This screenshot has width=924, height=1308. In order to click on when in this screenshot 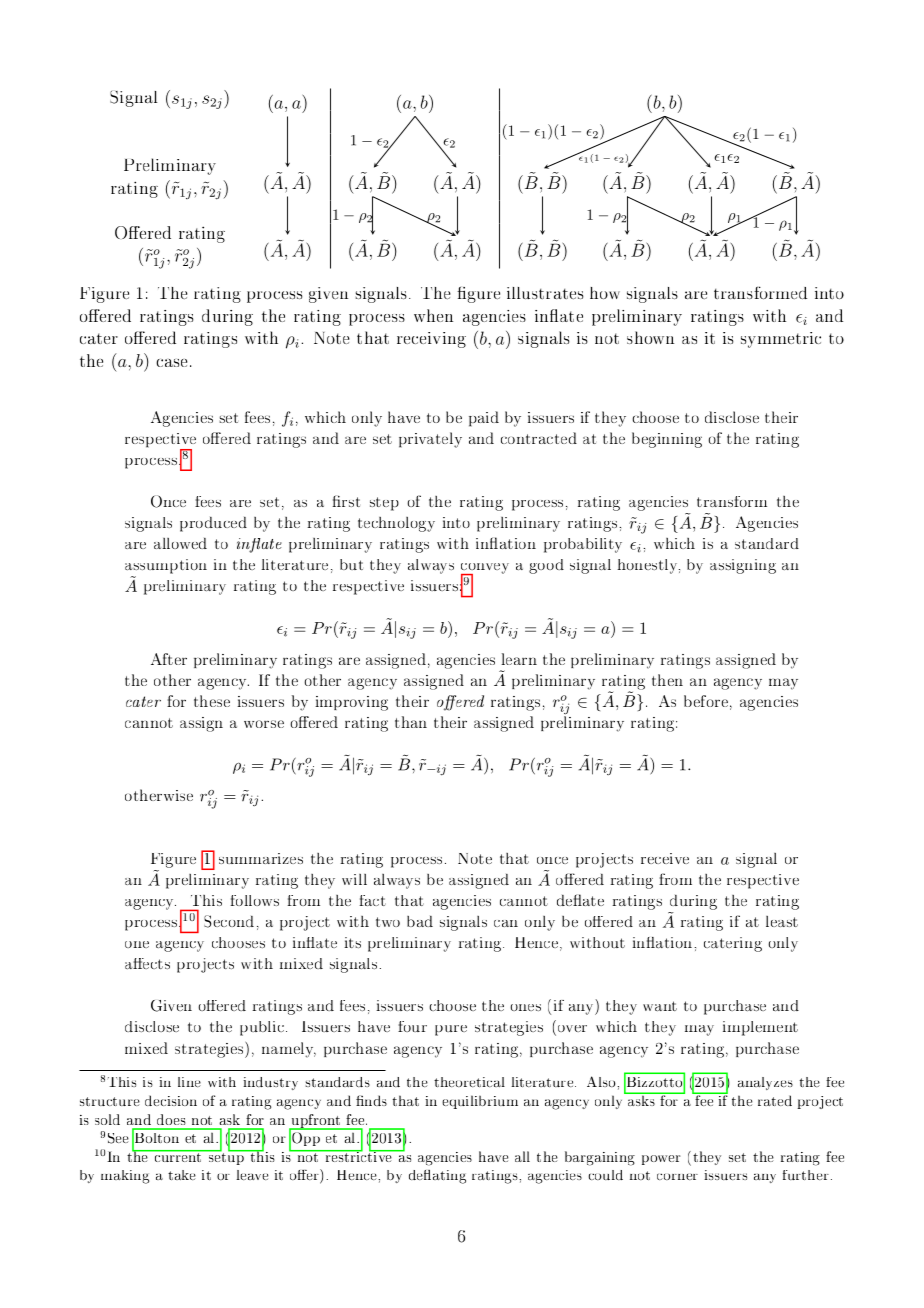, I will do `click(433, 315)`.
